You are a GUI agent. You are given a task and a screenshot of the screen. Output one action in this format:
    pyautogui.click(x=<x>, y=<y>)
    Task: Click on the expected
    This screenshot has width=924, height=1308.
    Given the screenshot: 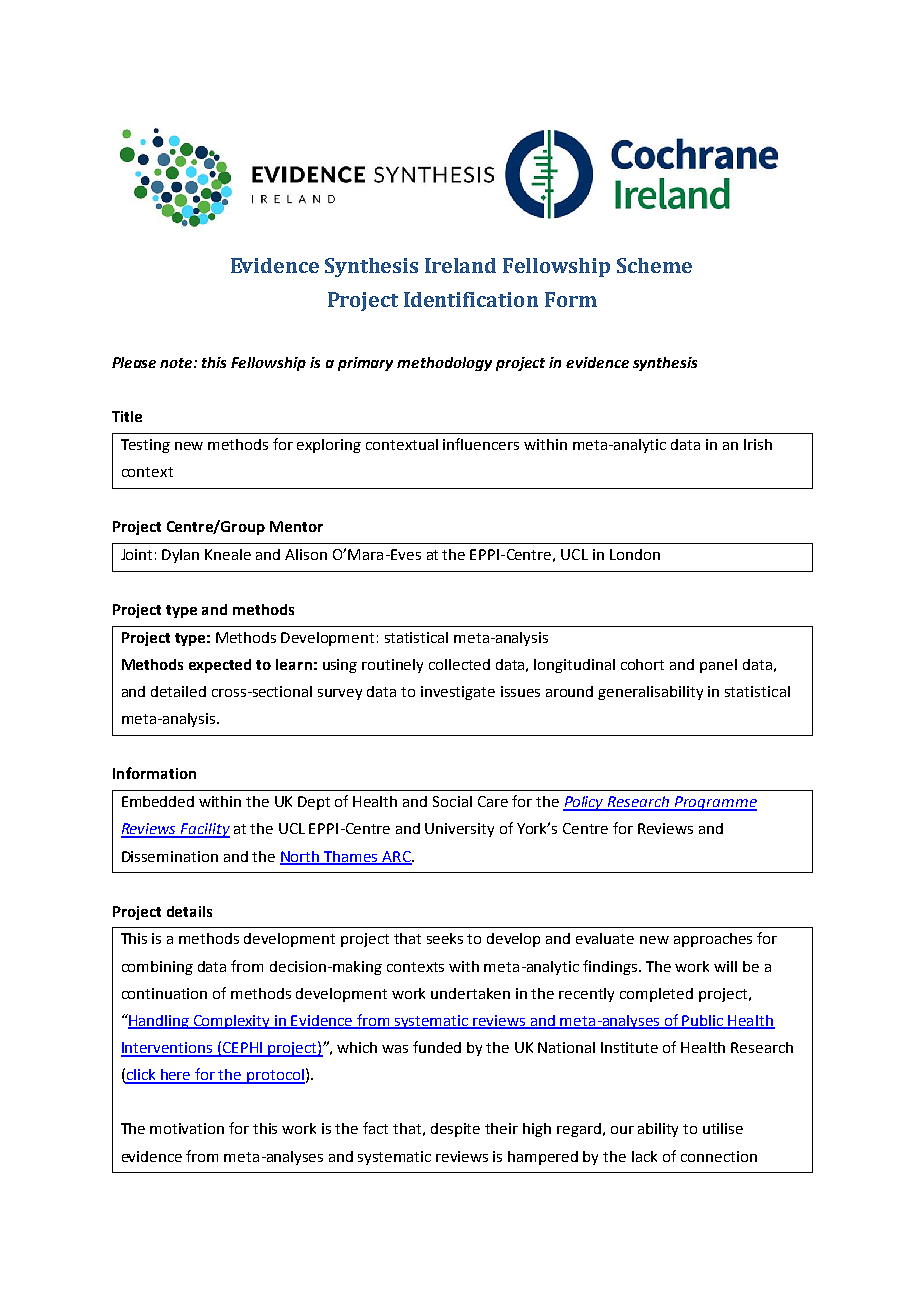 What is the action you would take?
    pyautogui.click(x=220, y=666)
